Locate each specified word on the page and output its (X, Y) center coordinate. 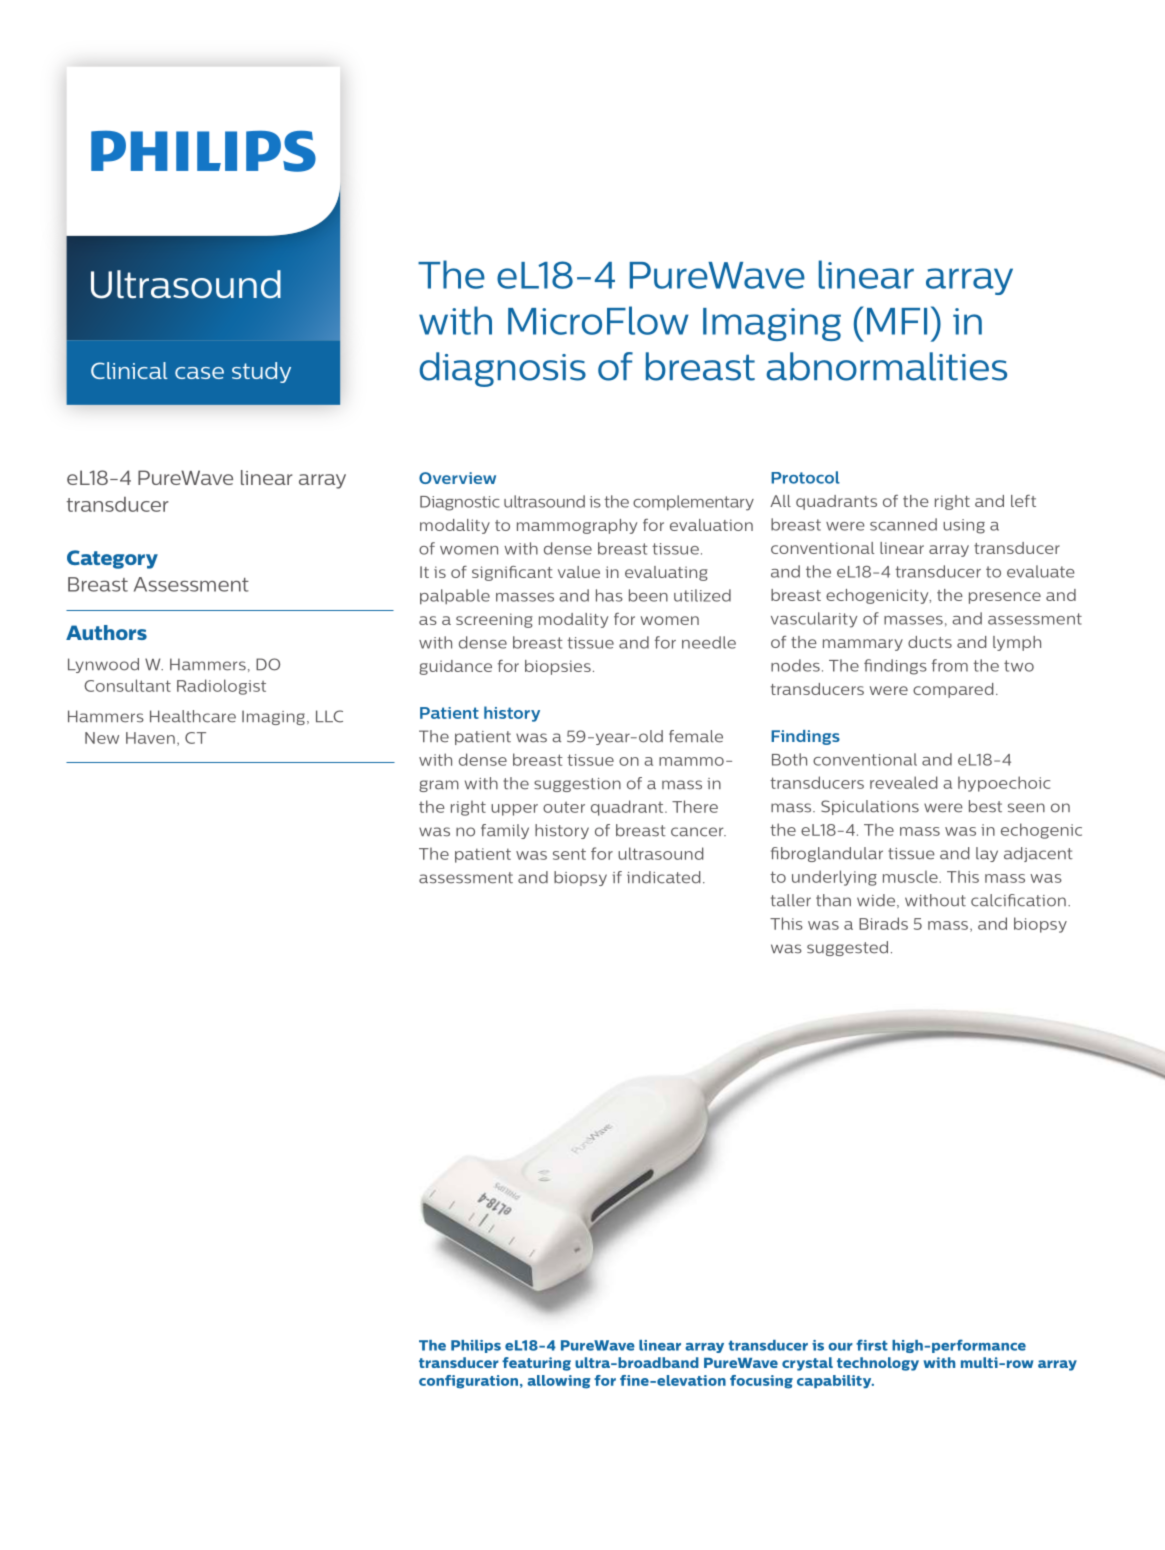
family (505, 831)
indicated (663, 877)
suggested (847, 948)
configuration (468, 1382)
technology (878, 1364)
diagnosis (502, 369)
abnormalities (886, 366)
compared (953, 690)
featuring (536, 1364)
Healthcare (193, 716)
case (199, 373)
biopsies (558, 667)
